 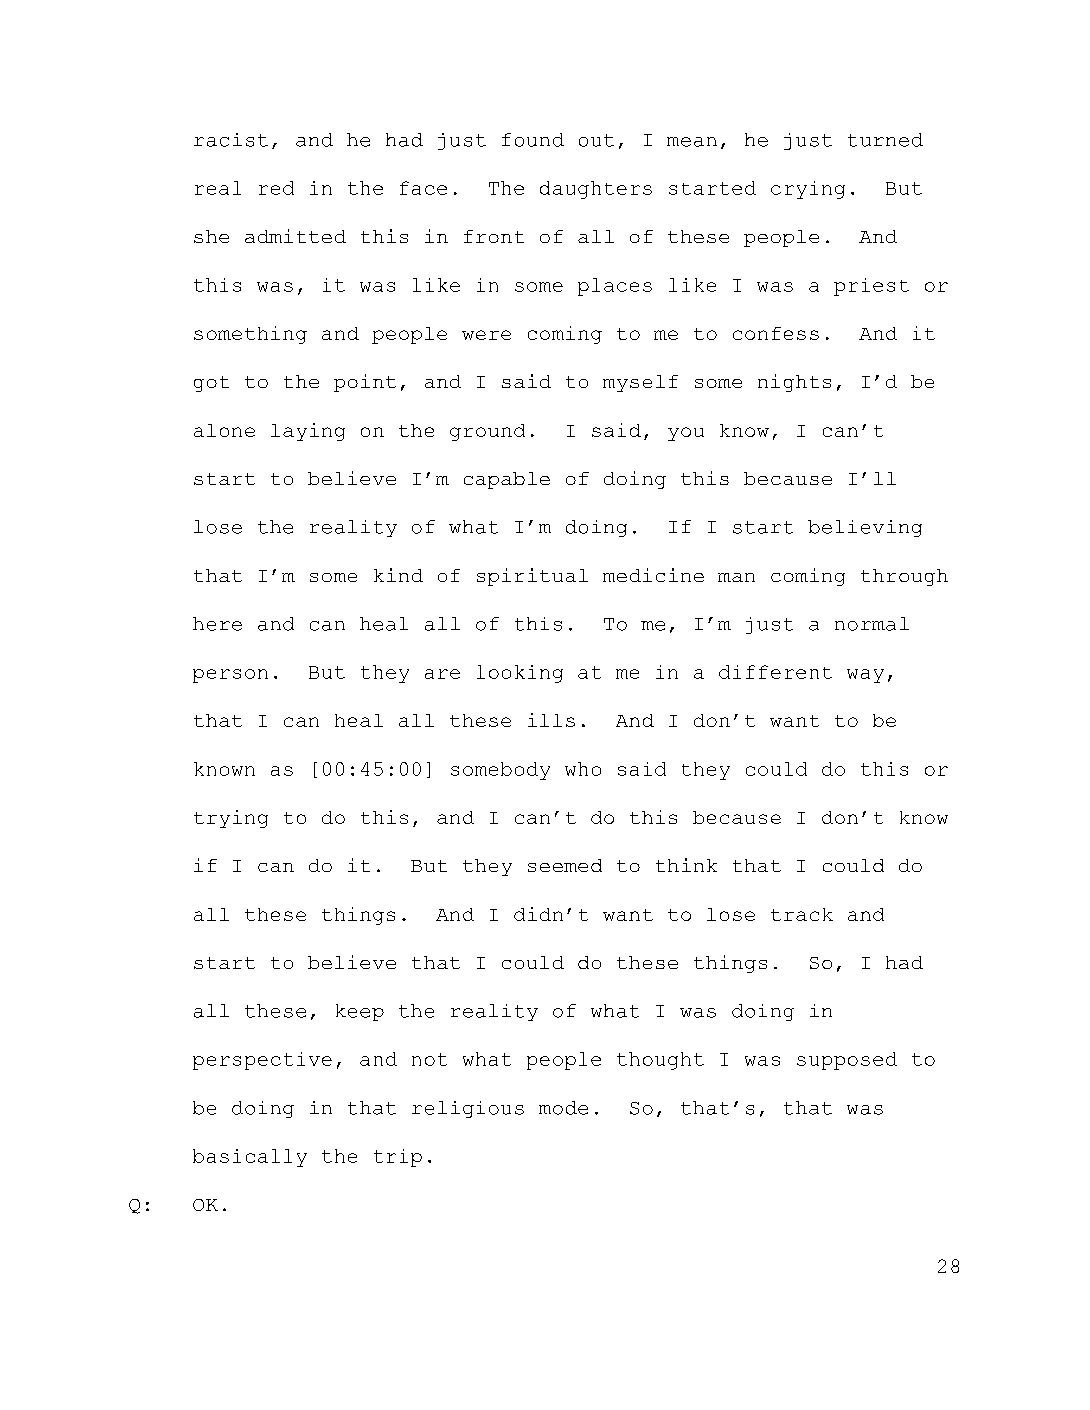 What do you see at coordinates (808, 190) in the screenshot?
I see `crying` at bounding box center [808, 190].
